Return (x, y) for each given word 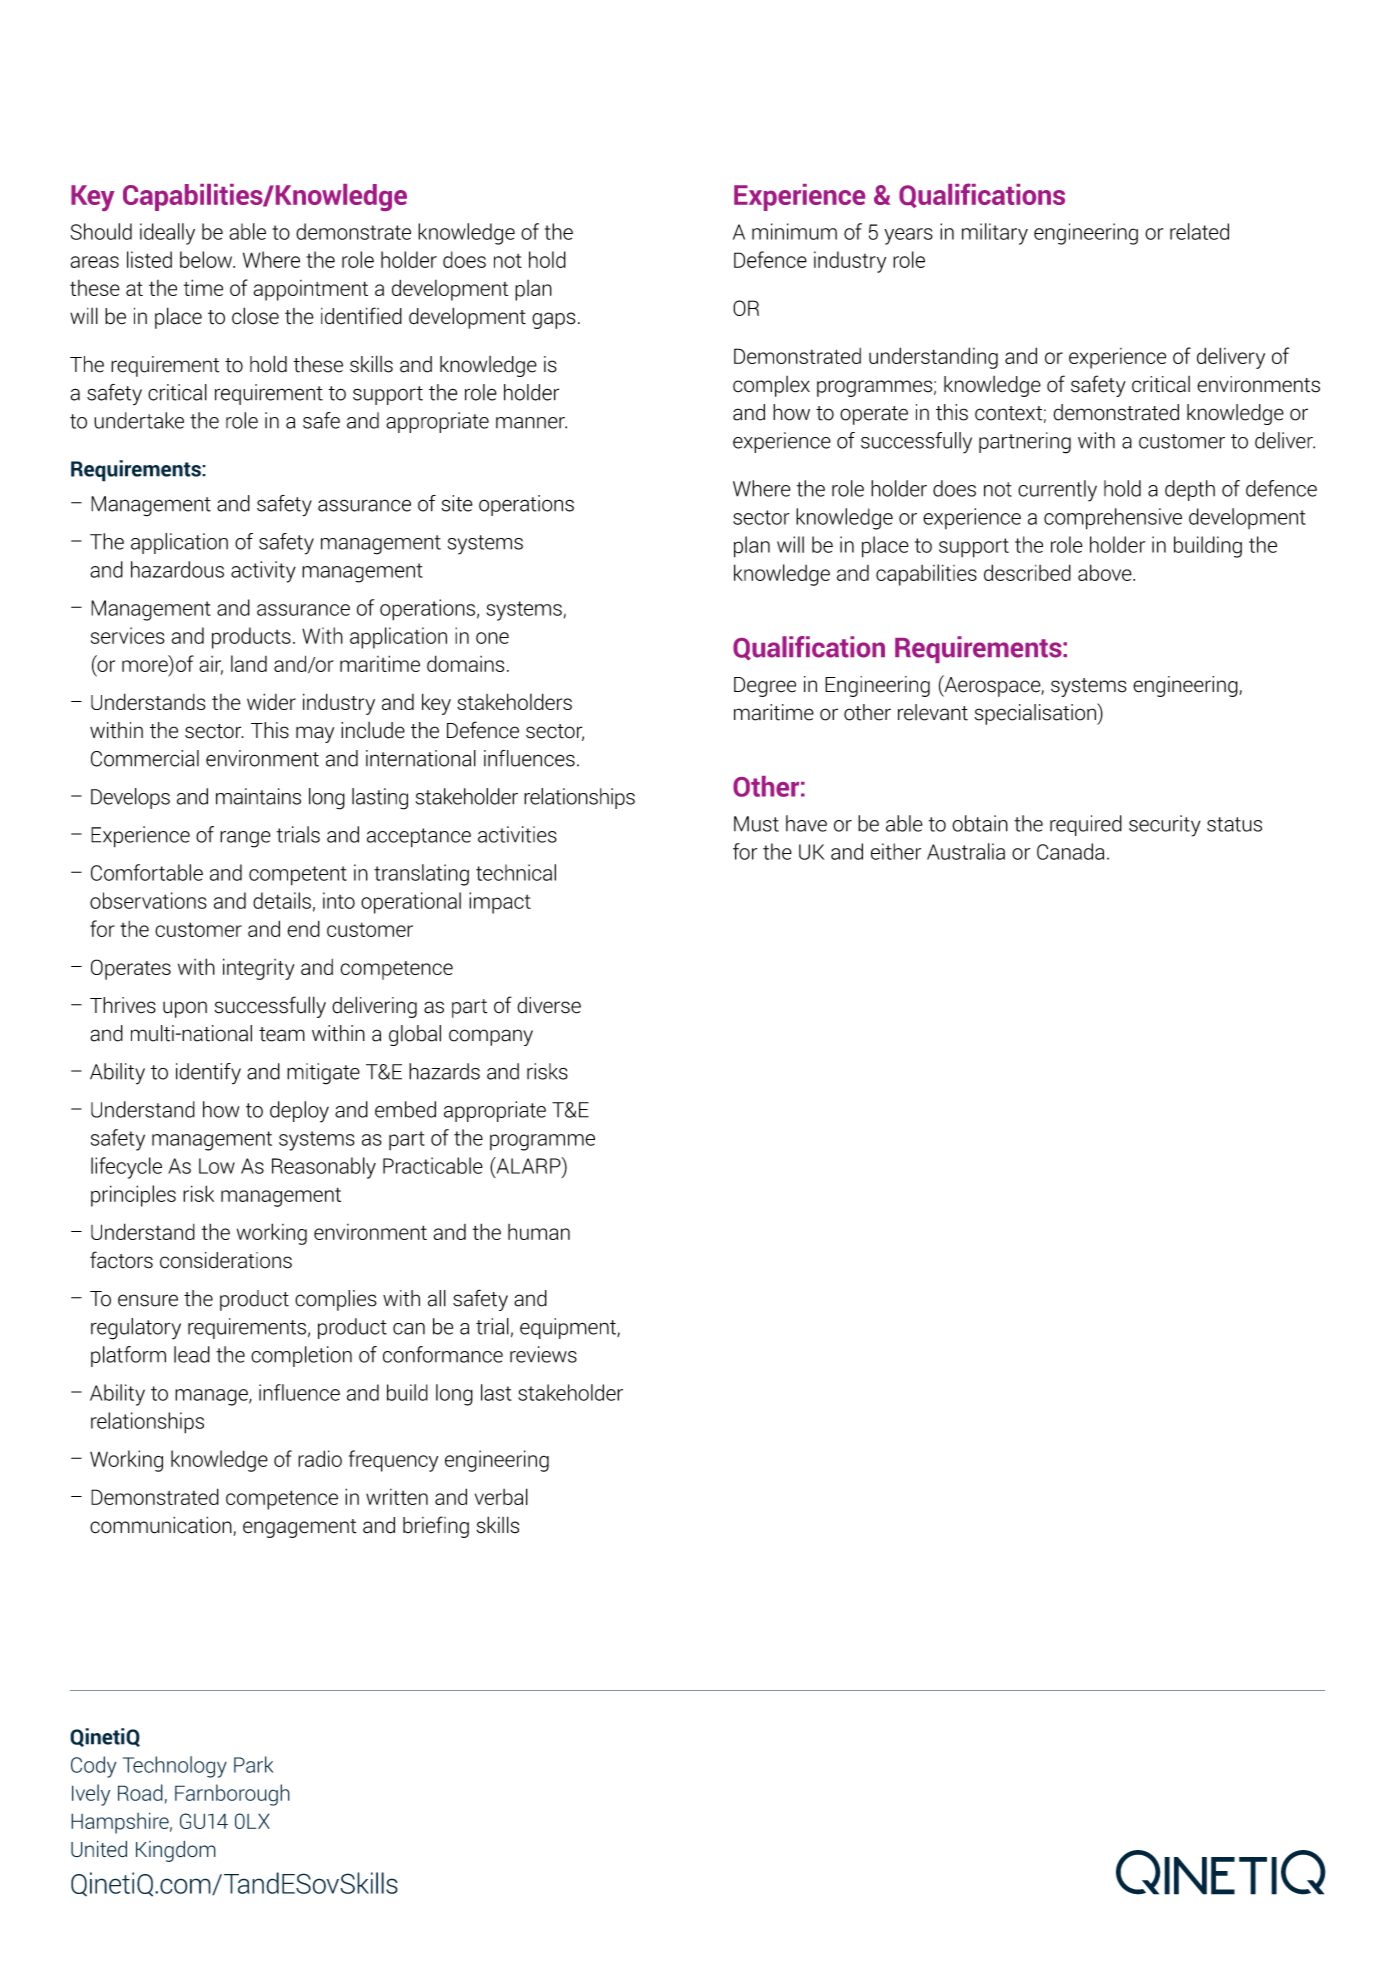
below (207, 259)
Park (253, 1764)
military (995, 234)
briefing (436, 1527)
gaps (553, 320)
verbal (501, 1496)
